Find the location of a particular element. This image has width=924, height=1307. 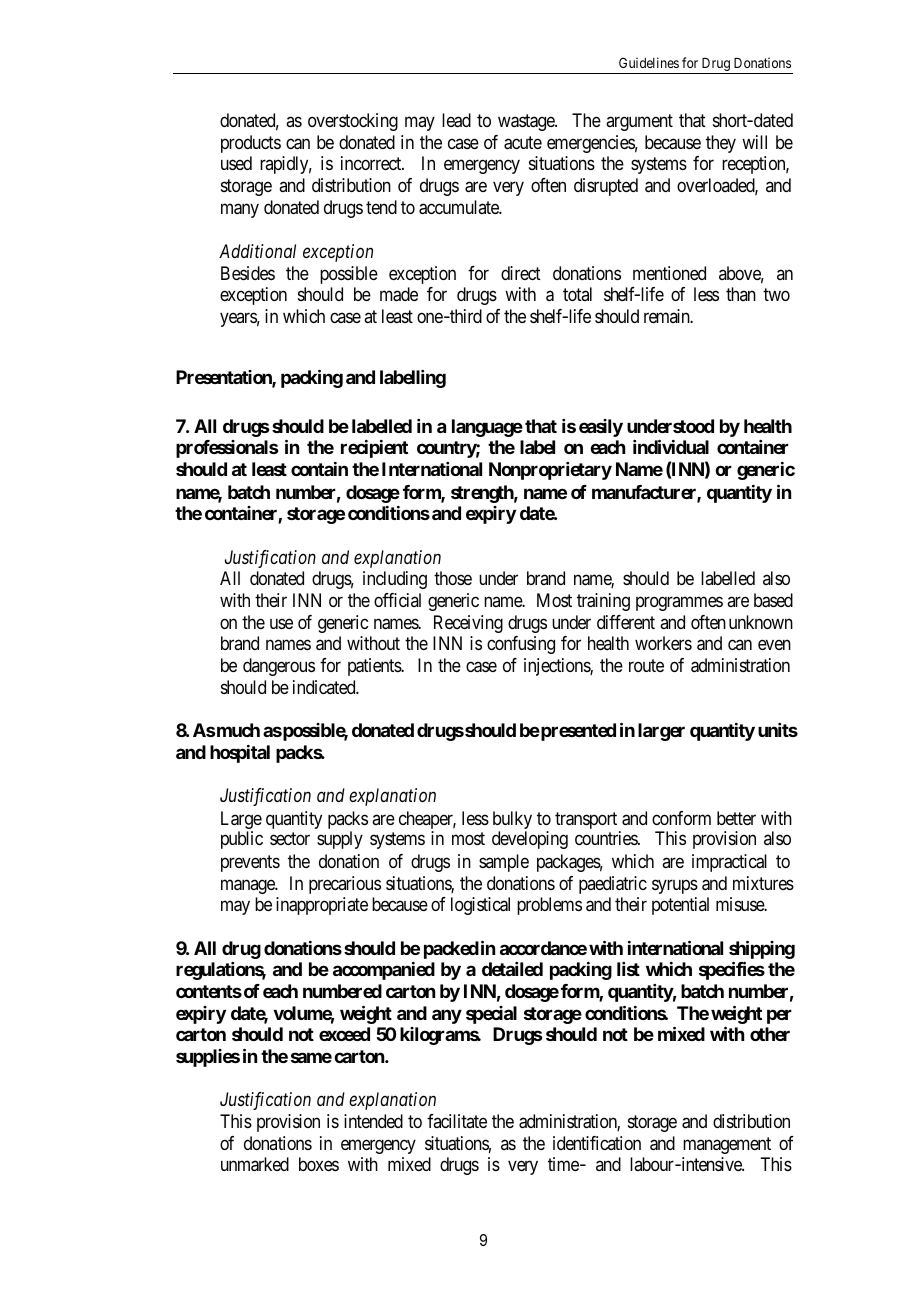

programmes is located at coordinates (679, 603).
